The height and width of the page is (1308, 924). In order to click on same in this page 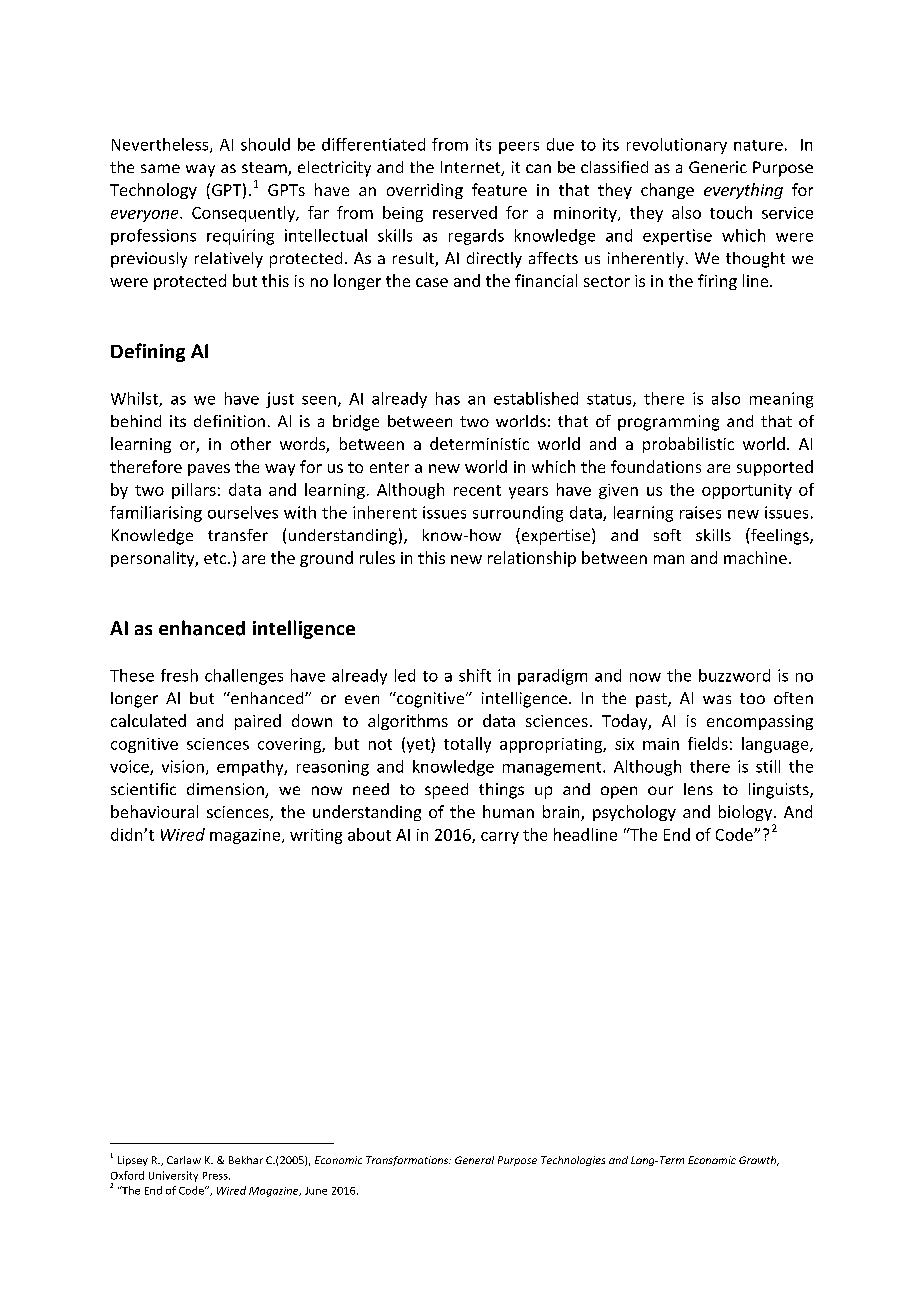, I will do `click(160, 168)`.
